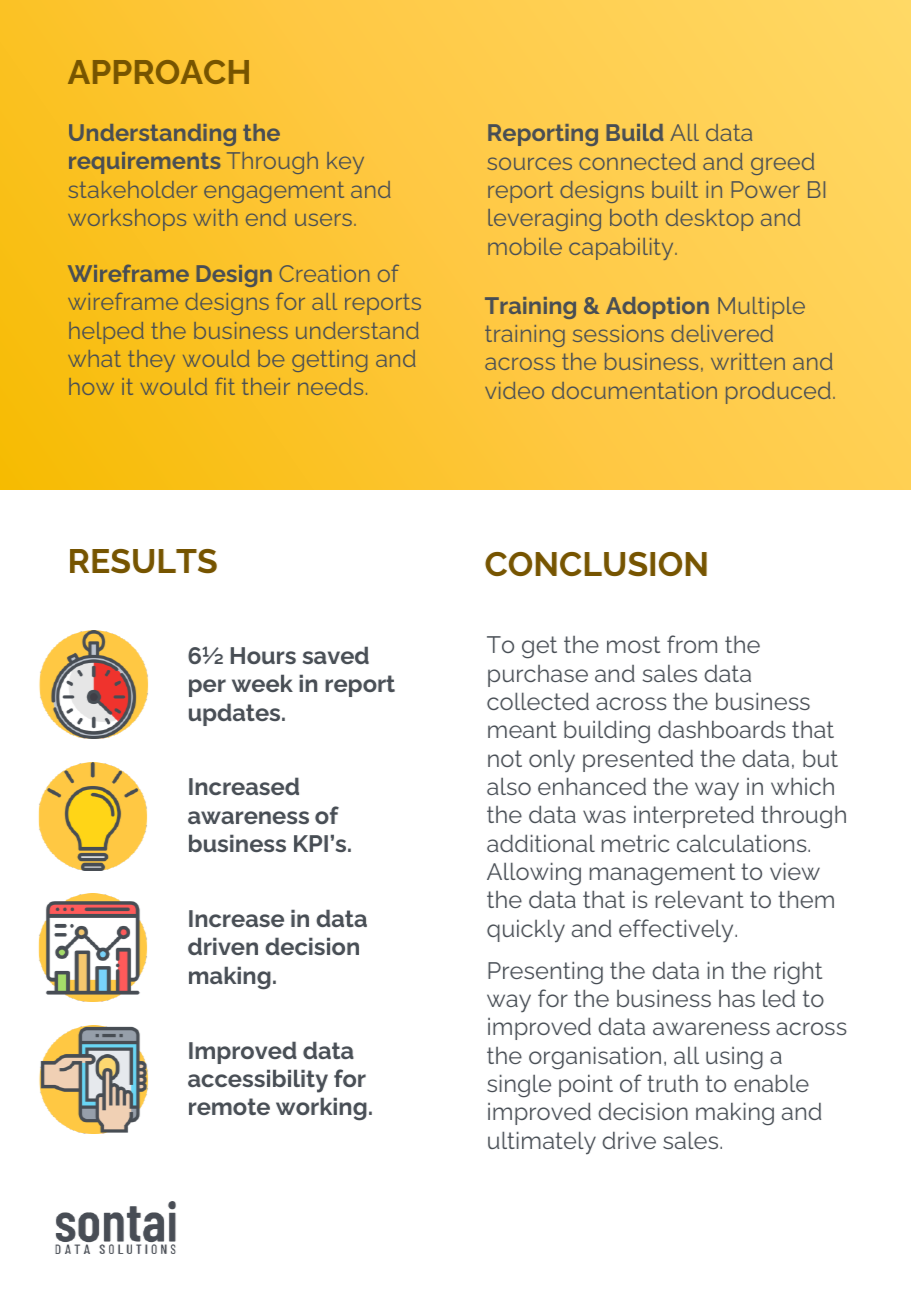  What do you see at coordinates (143, 561) in the document?
I see `RESULTS` at bounding box center [143, 561].
